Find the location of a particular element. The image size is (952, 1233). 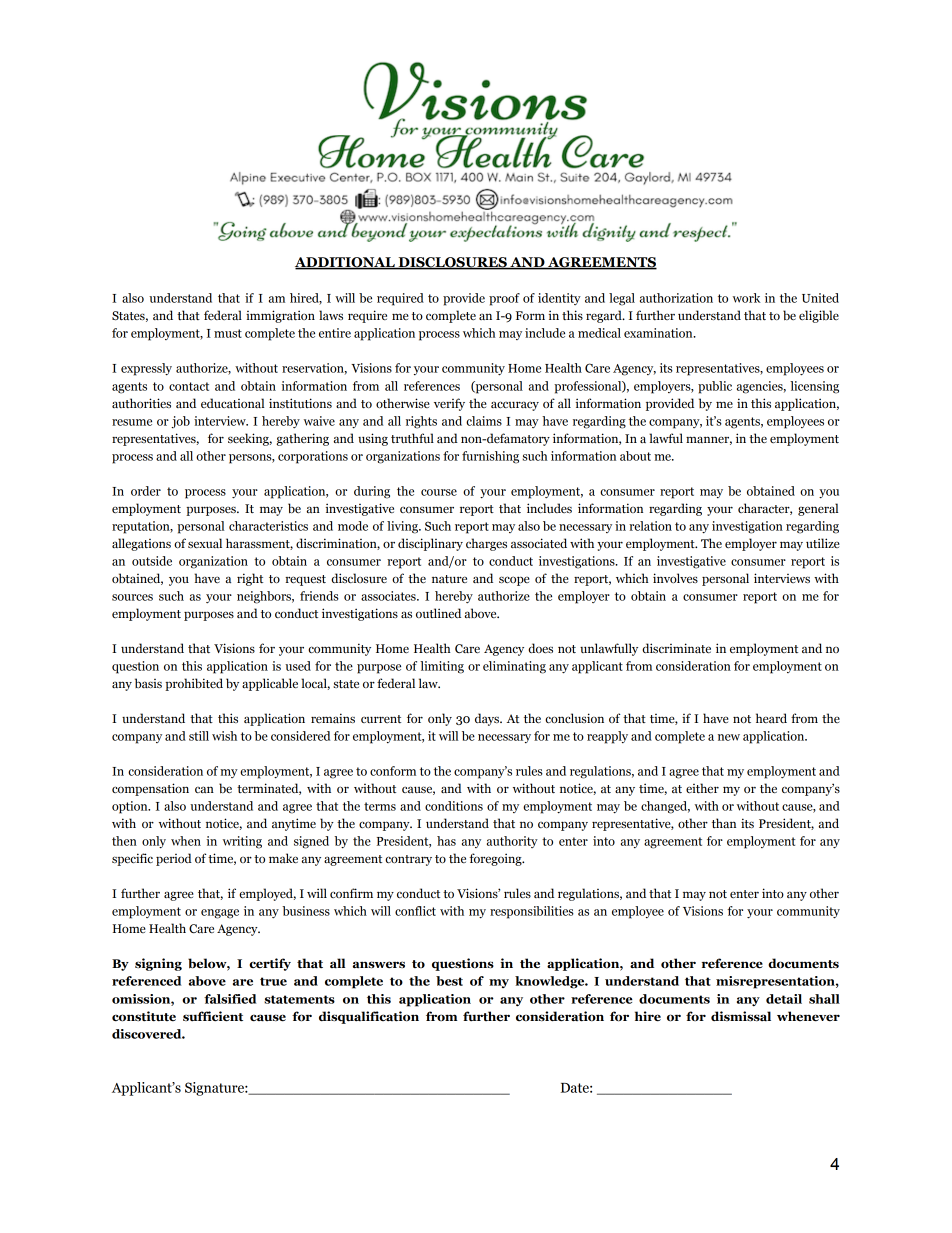

dismissal is located at coordinates (741, 1016).
